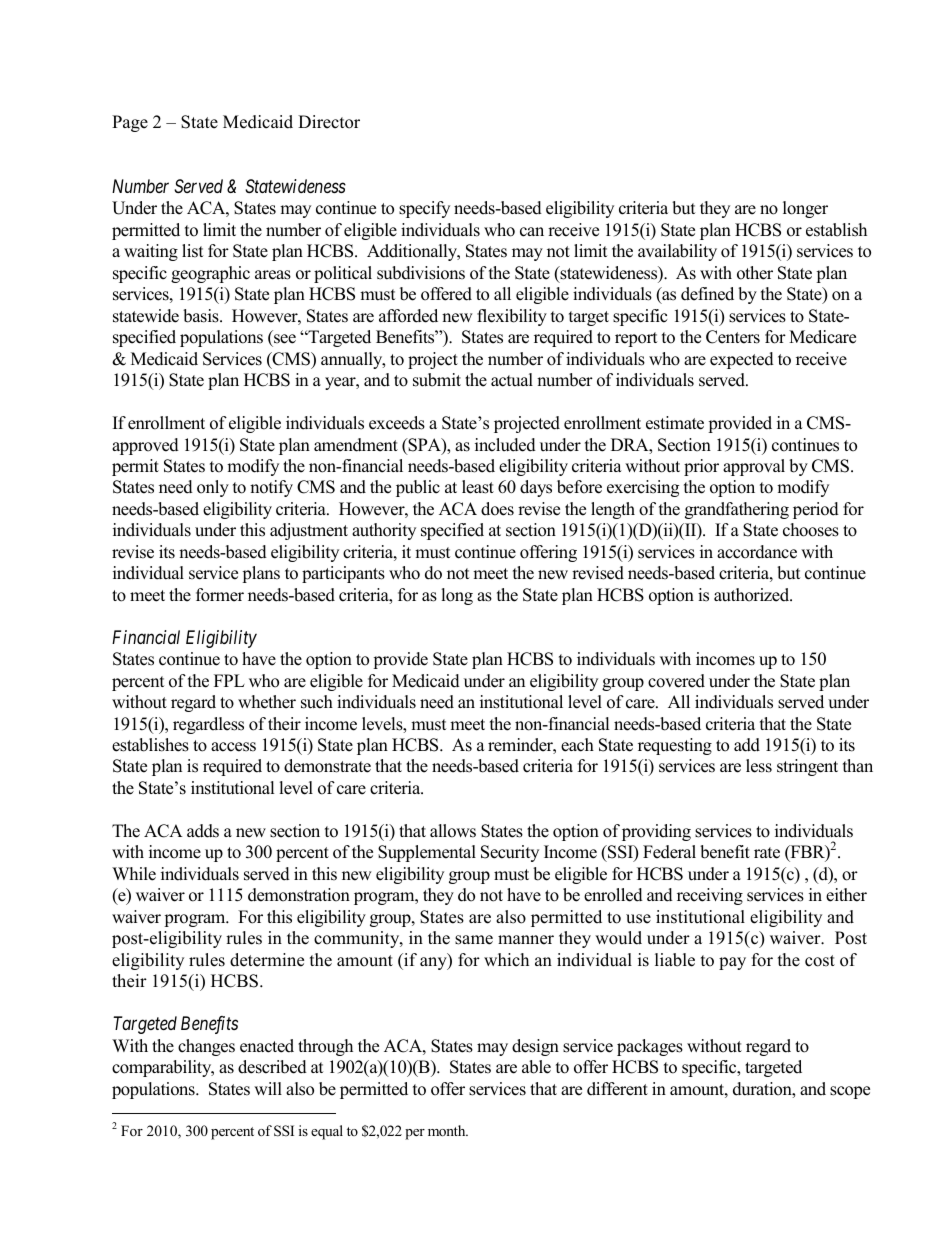 Image resolution: width=952 pixels, height=1233 pixels. What do you see at coordinates (754, 467) in the screenshot?
I see `approval` at bounding box center [754, 467].
